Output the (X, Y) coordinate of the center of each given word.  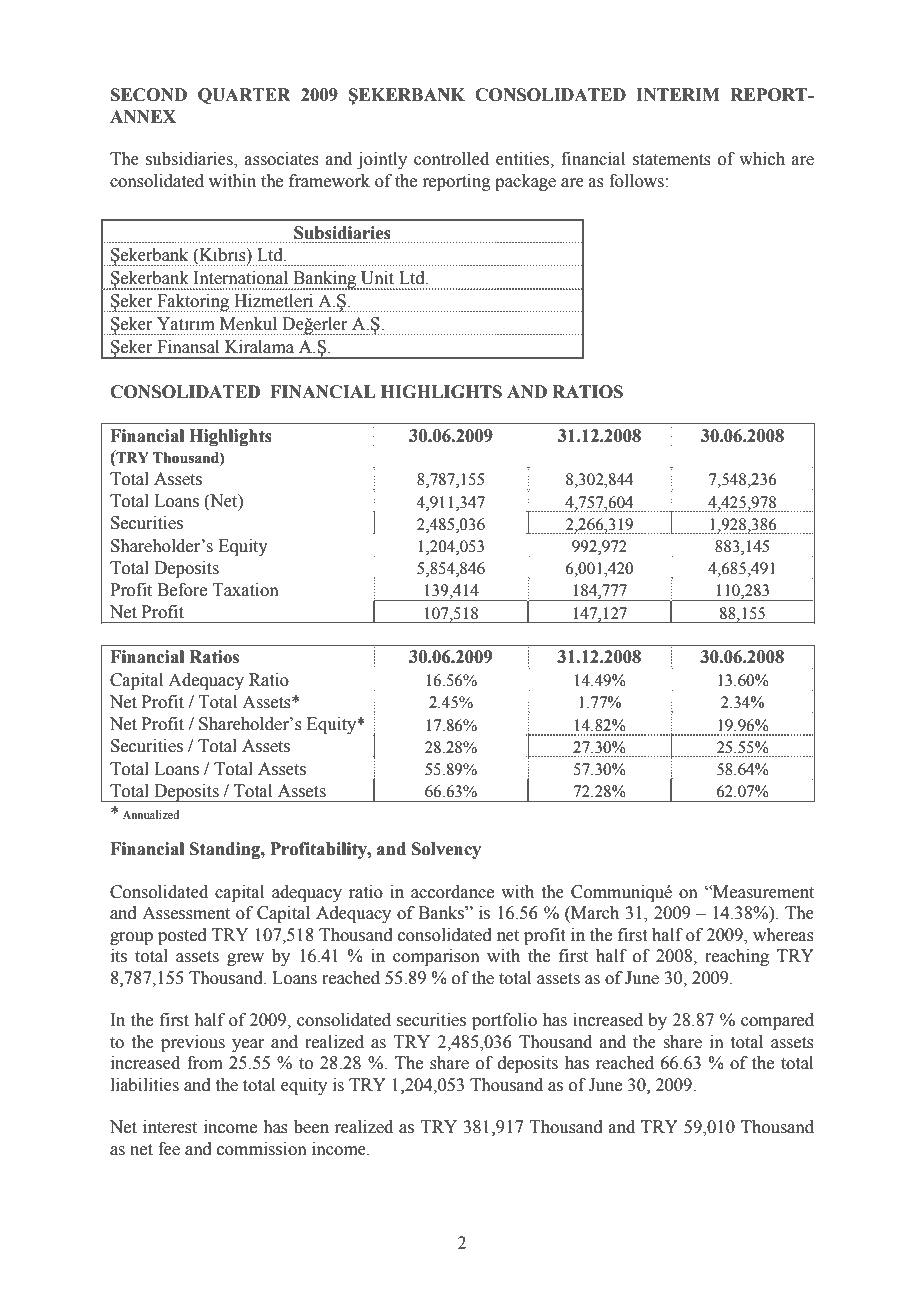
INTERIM (678, 94)
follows (636, 181)
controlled (451, 159)
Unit (377, 278)
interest (170, 1127)
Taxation (245, 590)
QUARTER (244, 96)
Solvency (446, 850)
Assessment (186, 913)
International (240, 278)
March (594, 914)
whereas (783, 935)
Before (182, 590)
